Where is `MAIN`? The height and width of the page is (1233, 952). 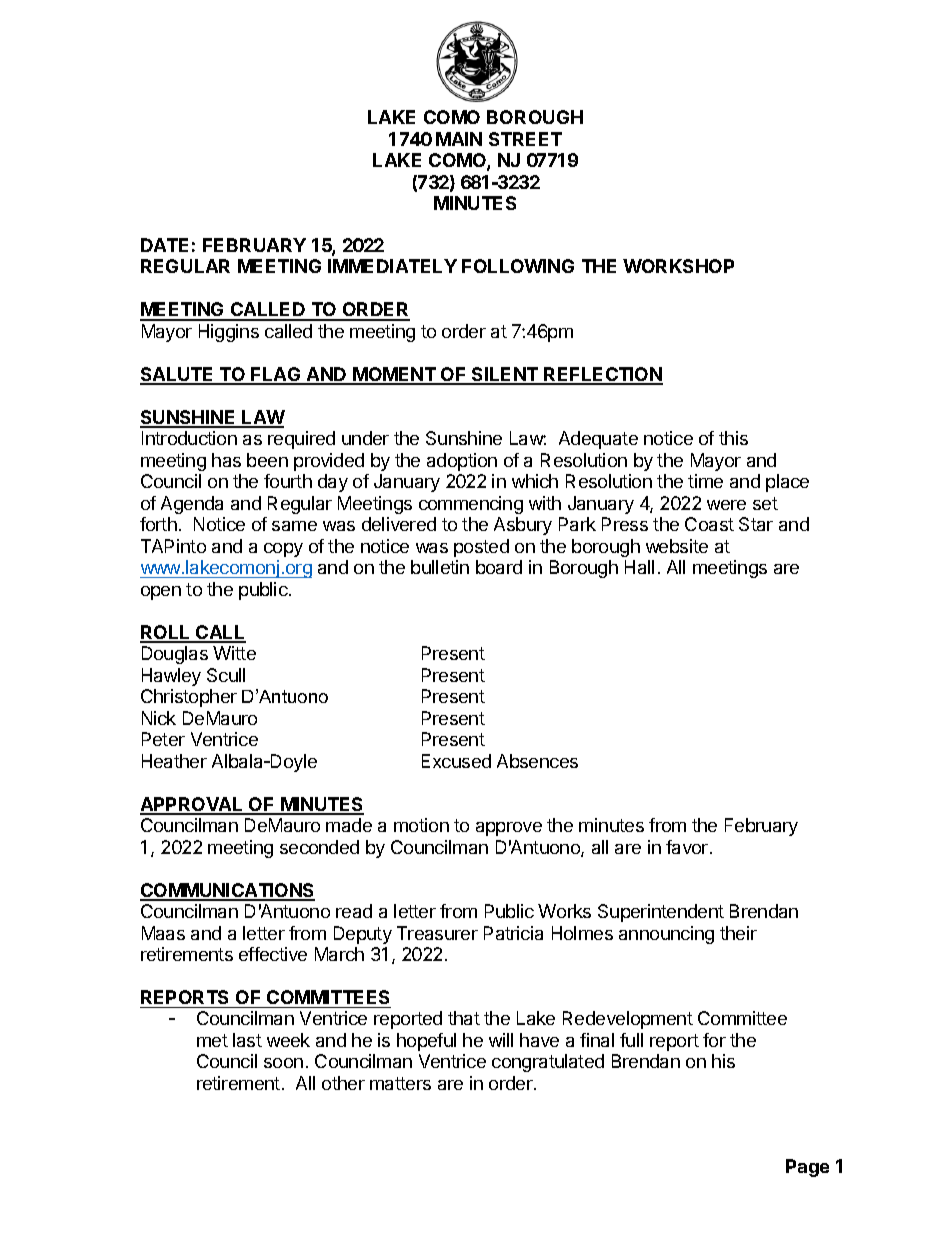 MAIN is located at coordinates (459, 139).
